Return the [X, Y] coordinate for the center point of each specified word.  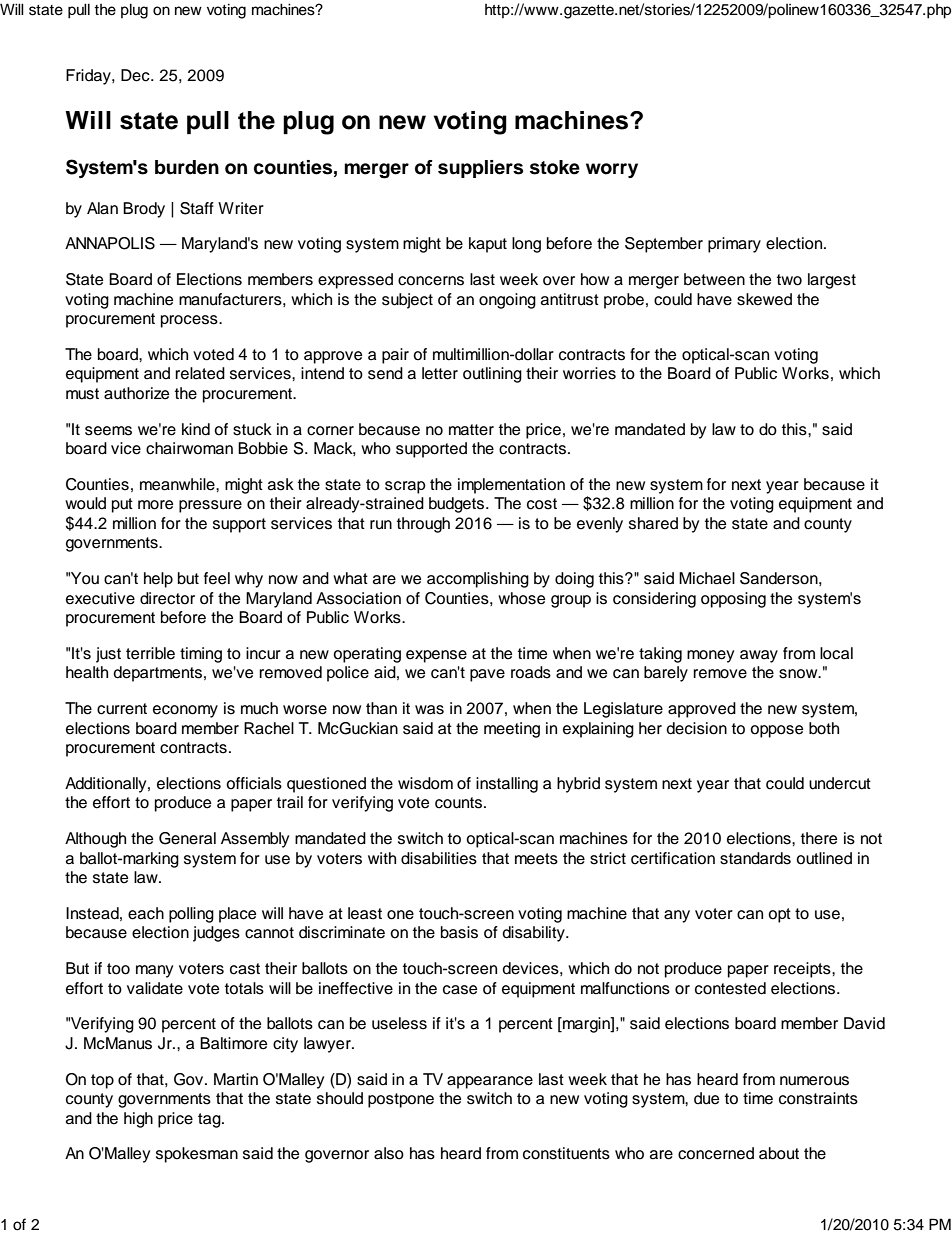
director [167, 598]
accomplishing [478, 580]
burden [187, 167]
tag [210, 1120]
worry [612, 170]
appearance [490, 1082]
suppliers [480, 169]
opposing [733, 600]
